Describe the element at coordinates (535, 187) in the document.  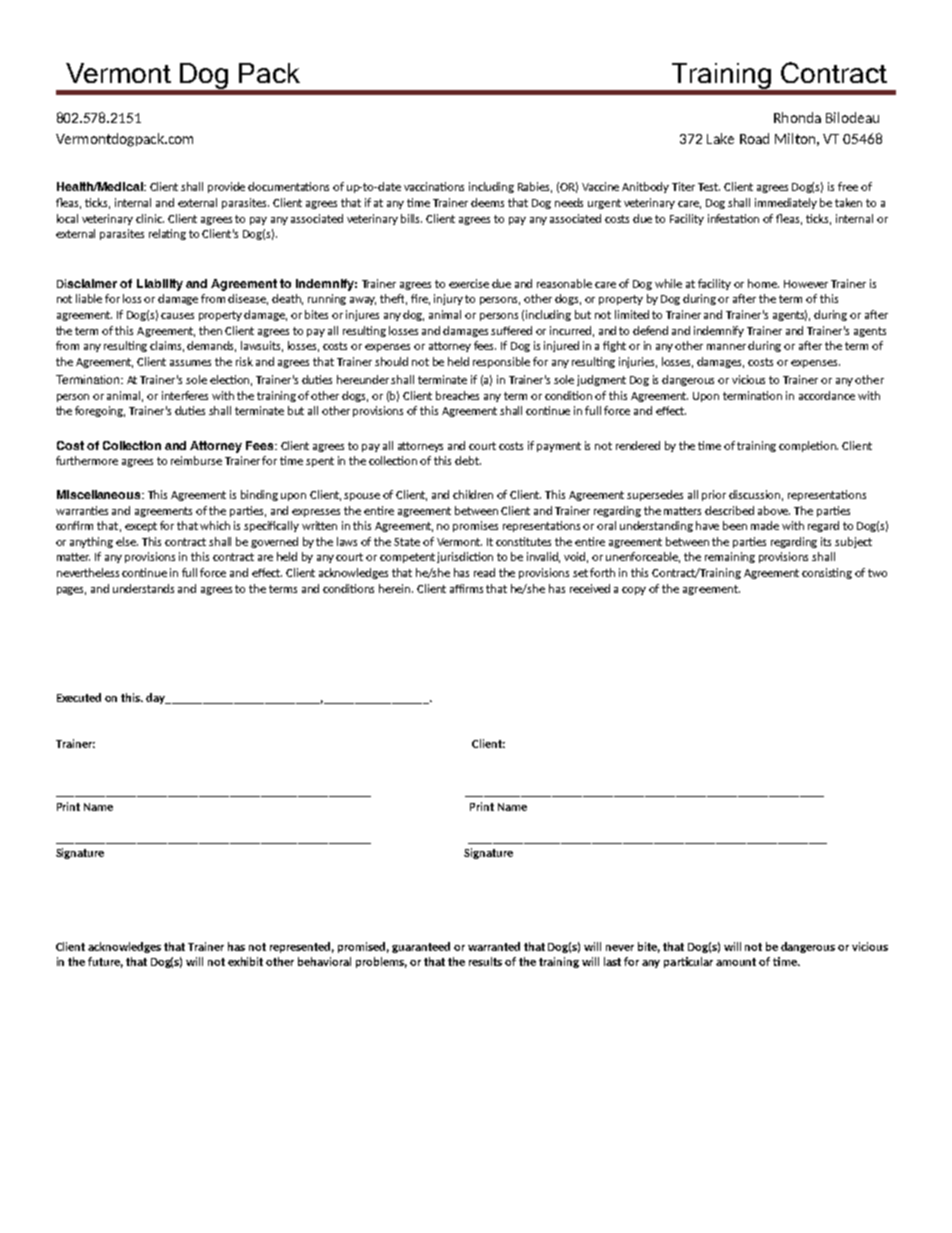
I see `Rabies` at that location.
